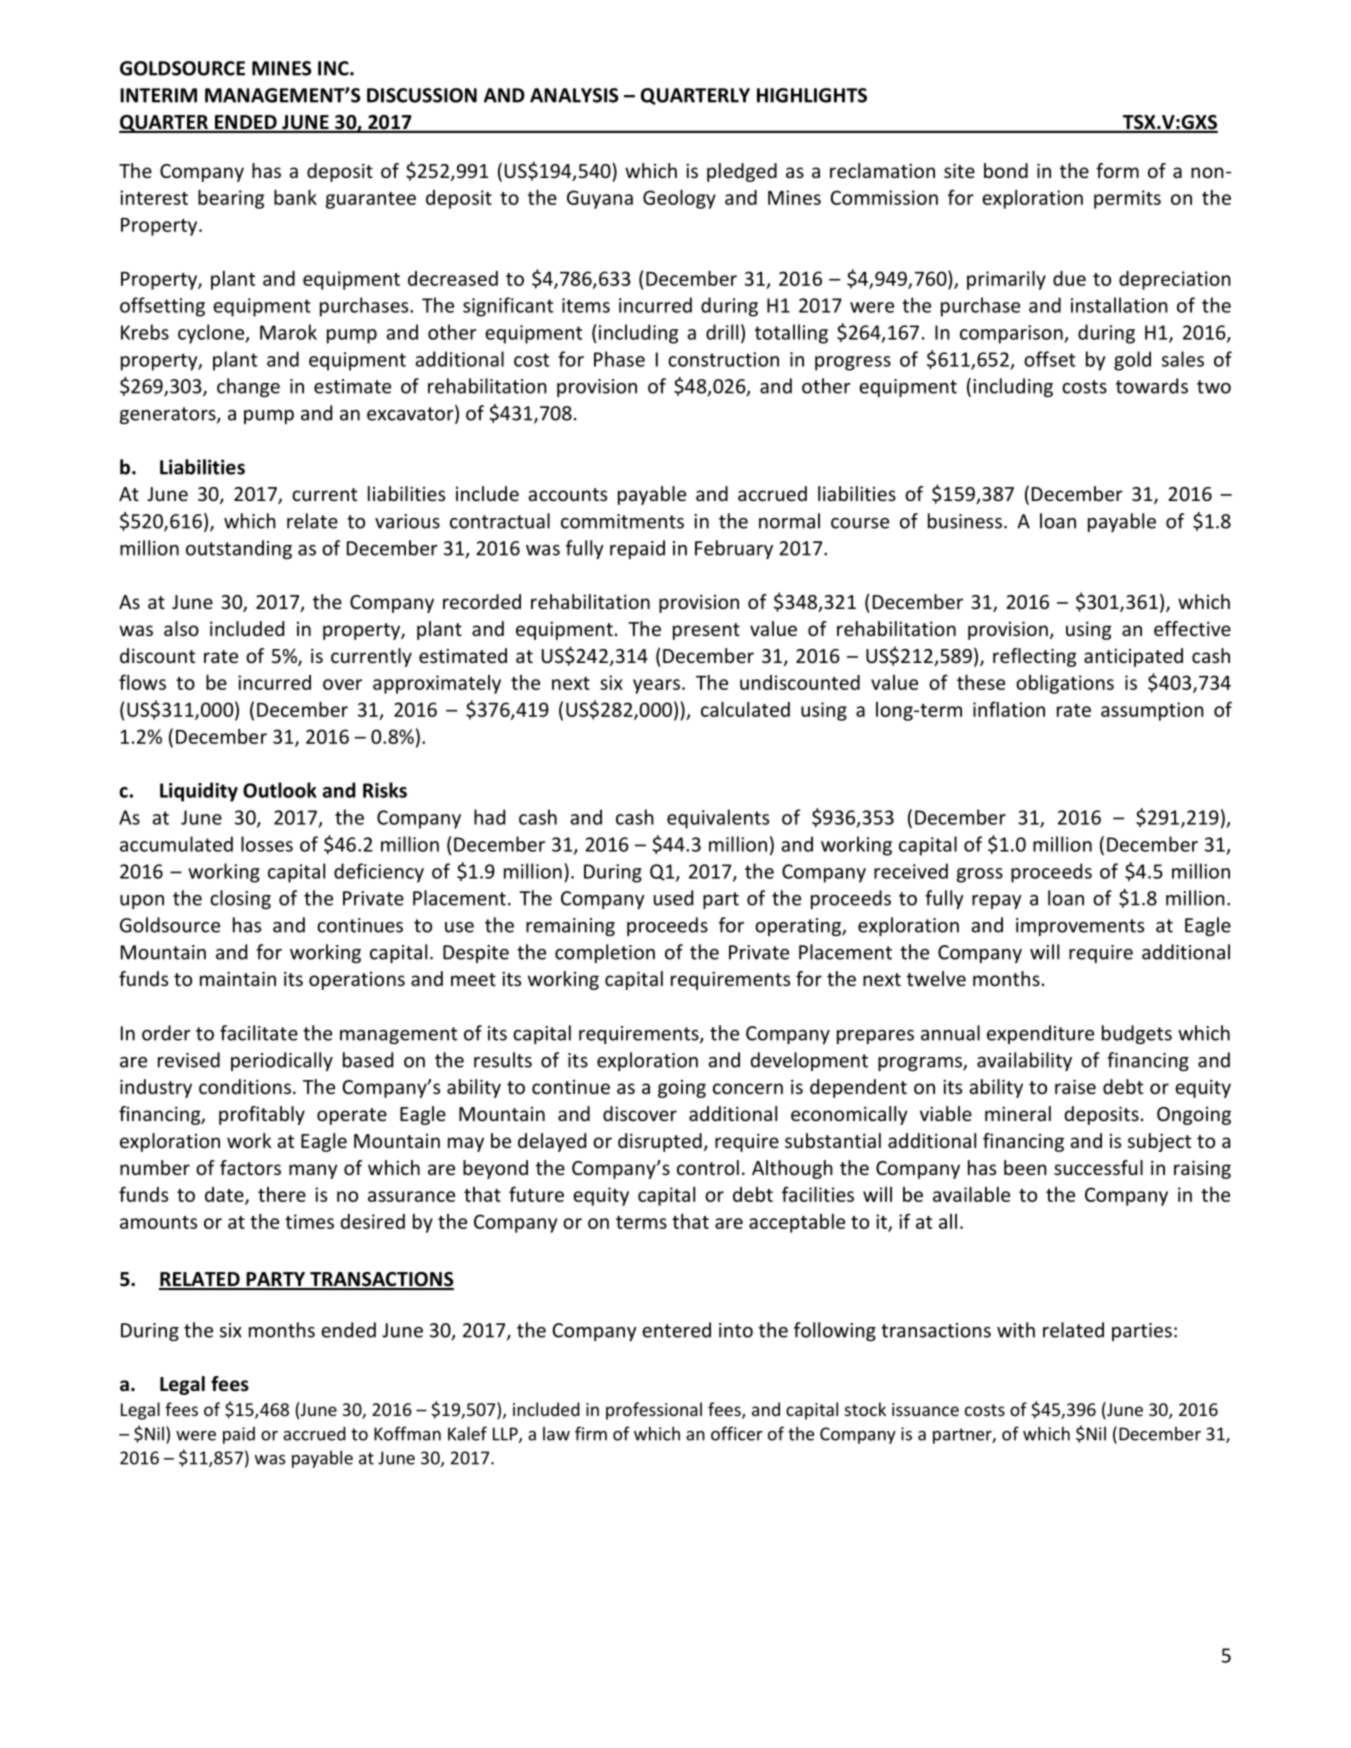  What do you see at coordinates (965, 521) in the page?
I see `business` at bounding box center [965, 521].
